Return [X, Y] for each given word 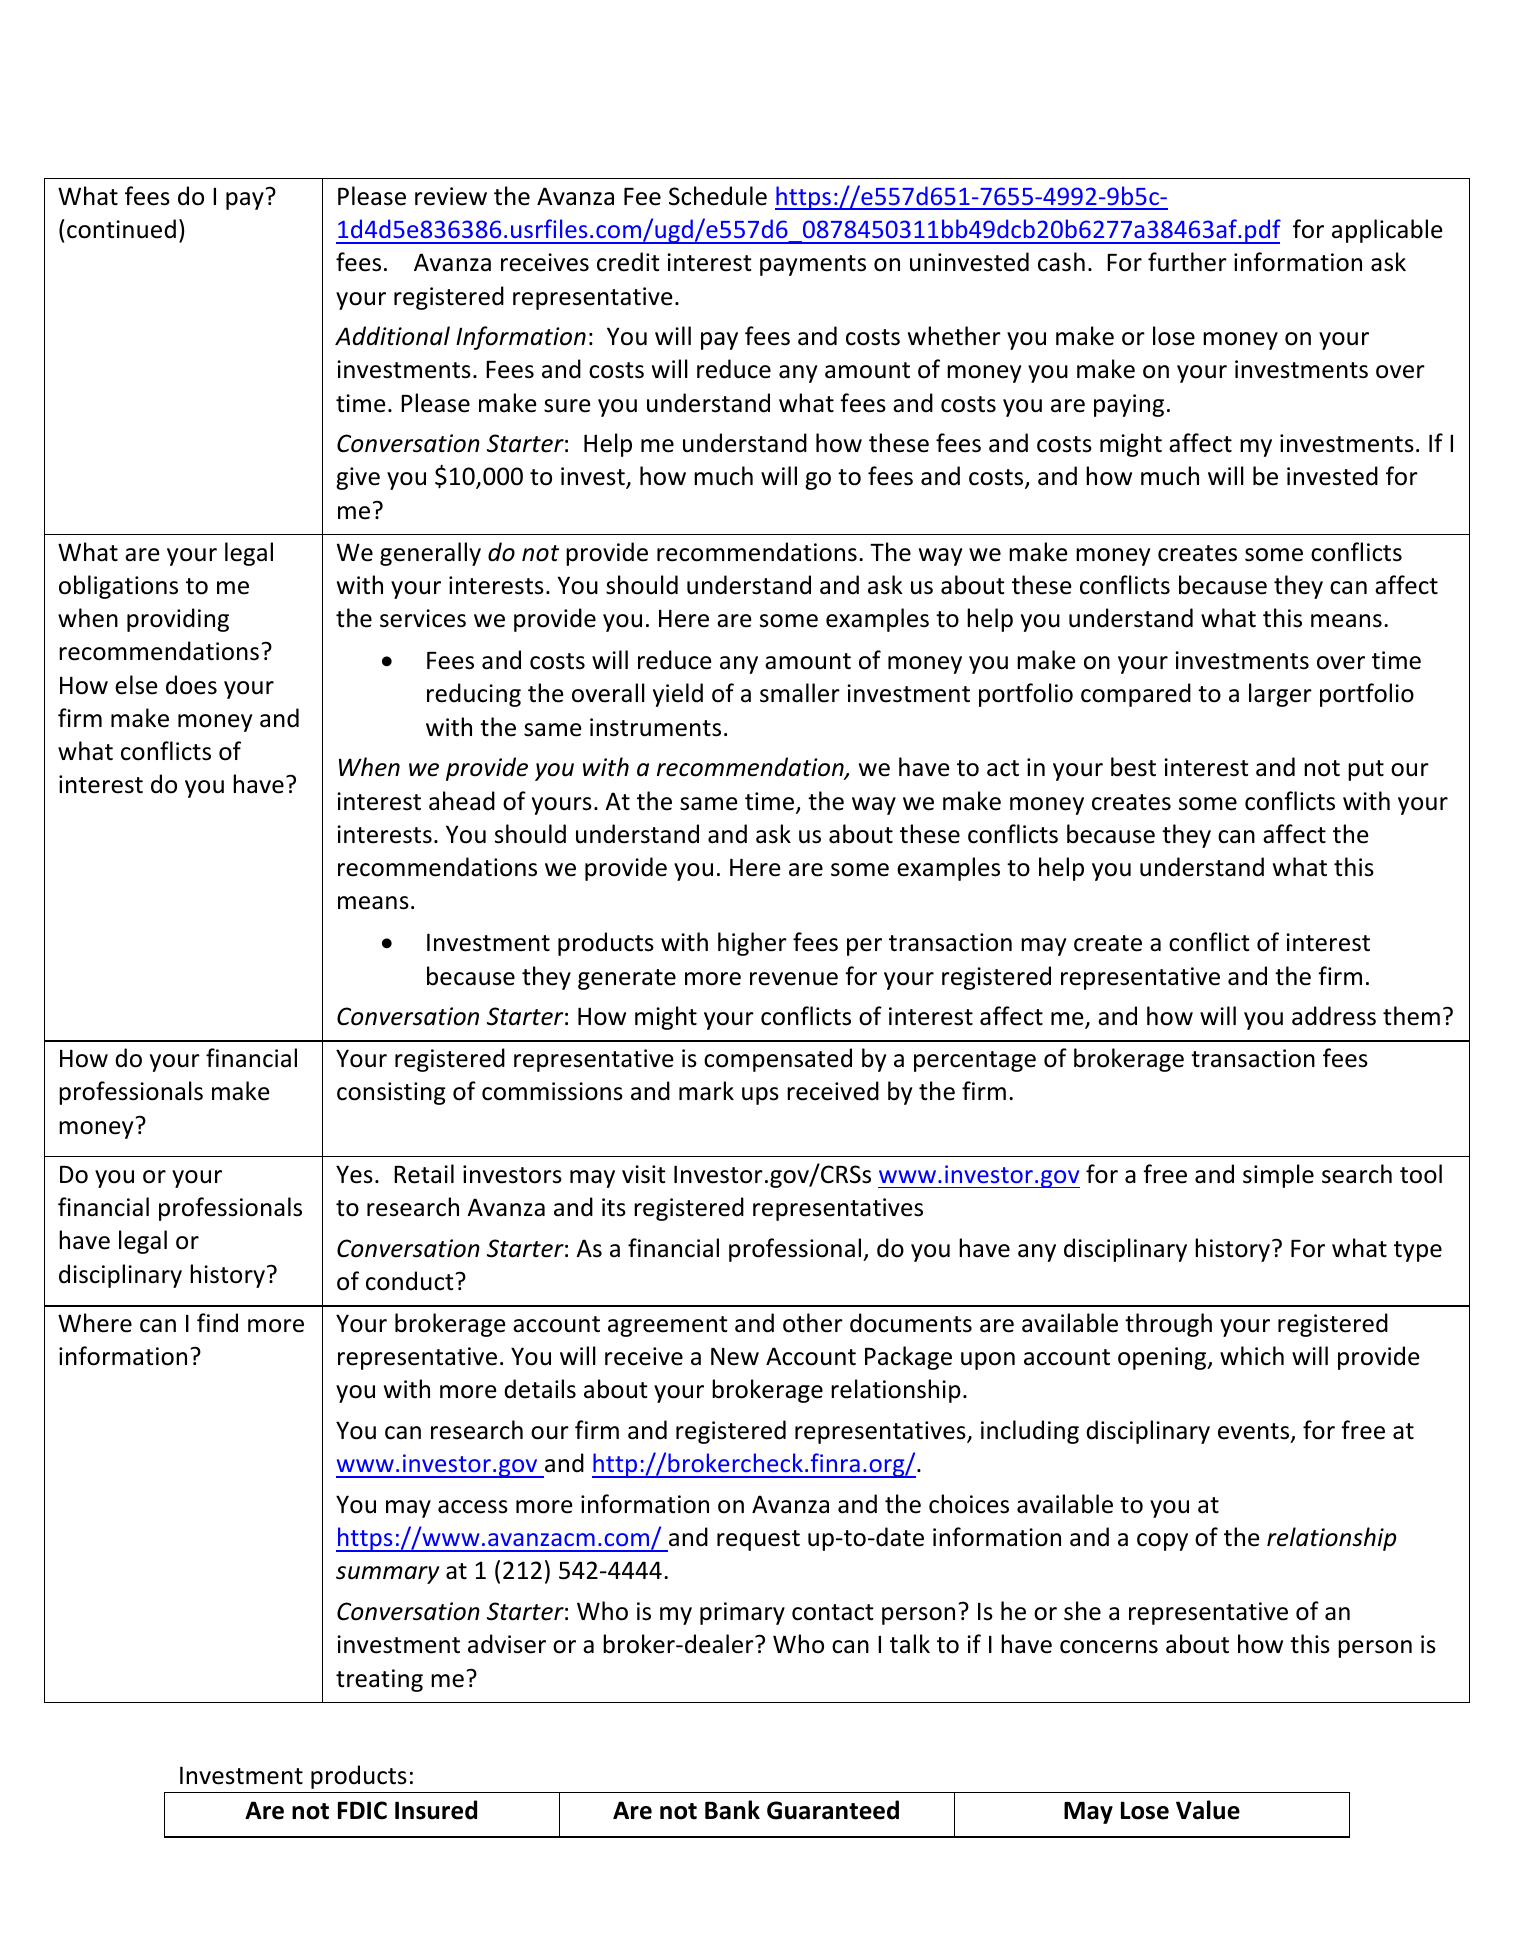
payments [813, 265]
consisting [391, 1093]
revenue [794, 979]
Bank [732, 1810]
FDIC [362, 1810]
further [1187, 262]
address [1334, 1016]
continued [121, 229]
